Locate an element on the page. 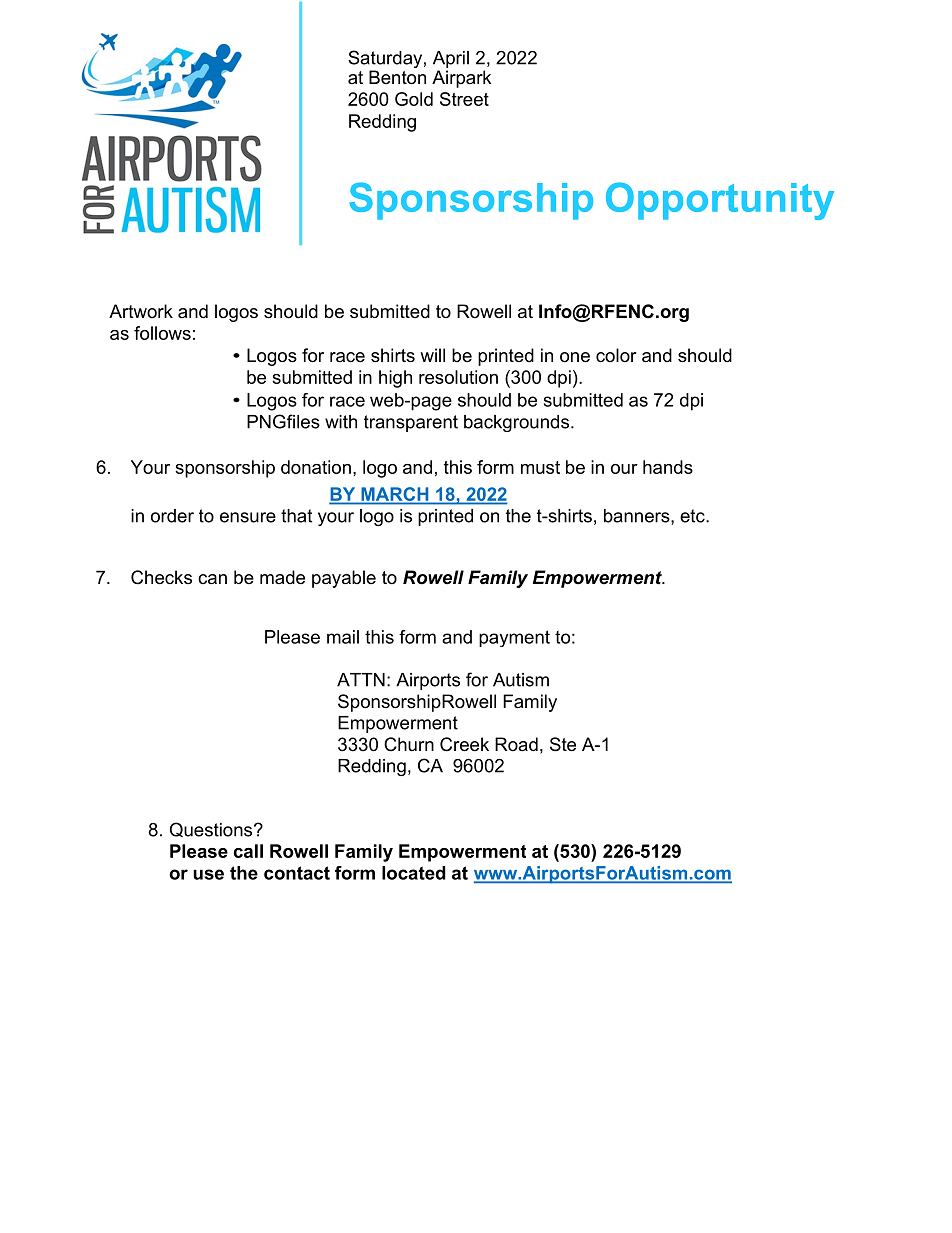  Ste is located at coordinates (563, 744).
